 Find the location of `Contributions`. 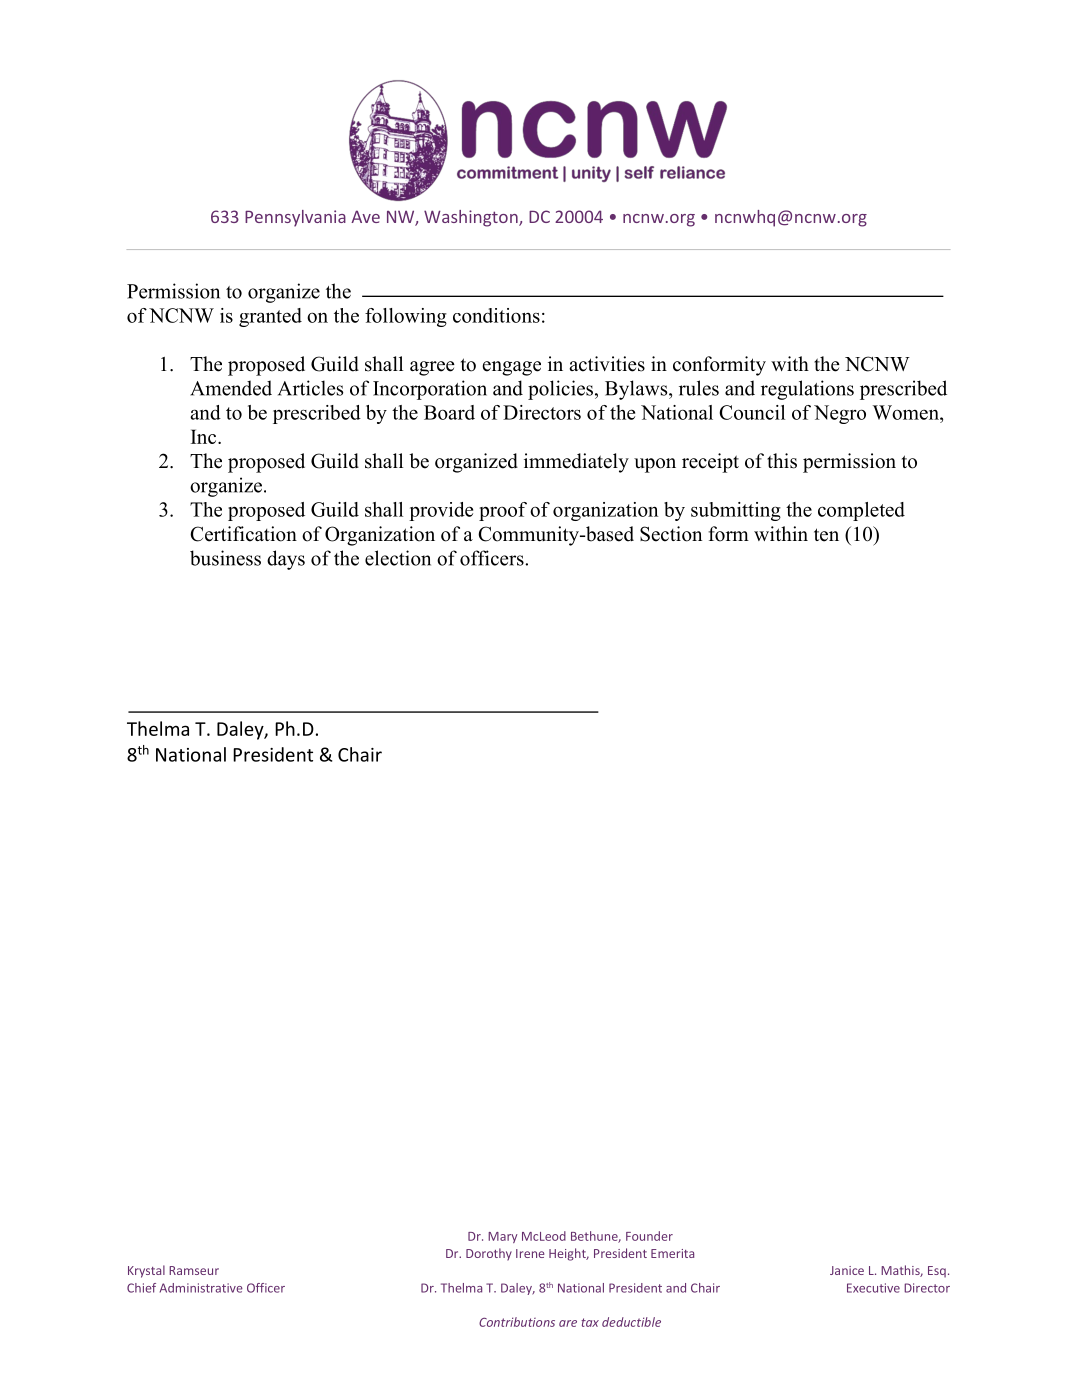

Contributions is located at coordinates (517, 1322).
